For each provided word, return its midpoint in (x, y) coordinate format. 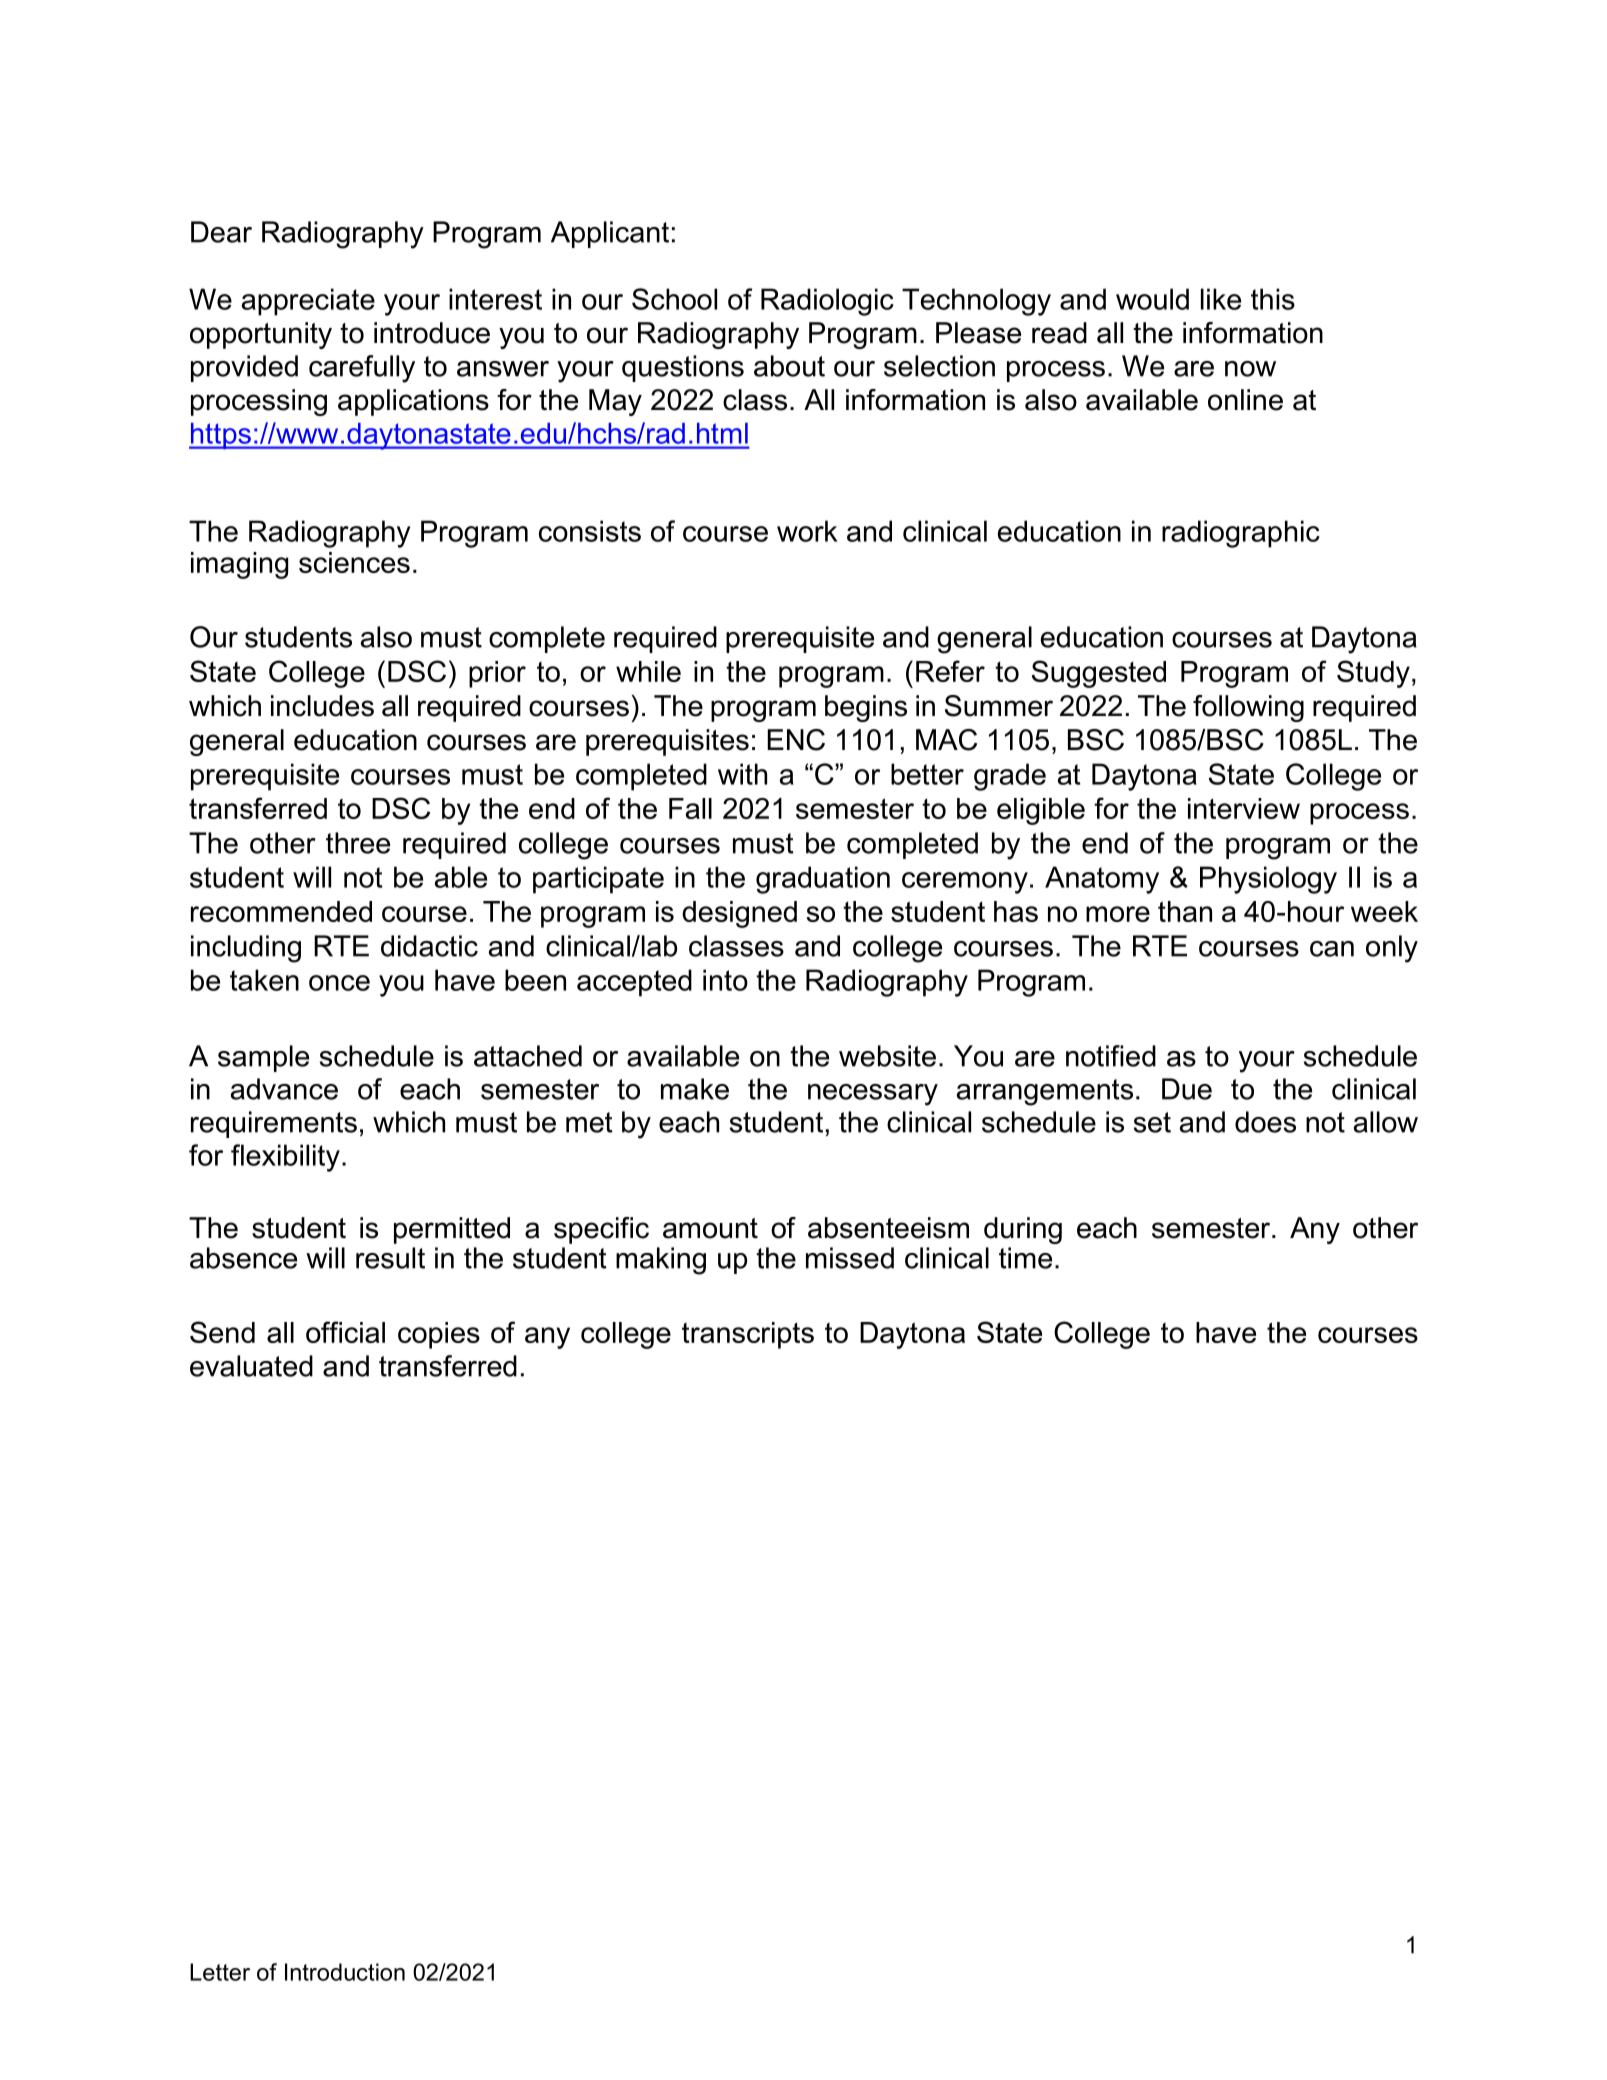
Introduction (345, 1972)
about (789, 366)
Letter (220, 1972)
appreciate (308, 302)
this (1273, 299)
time (1025, 1258)
